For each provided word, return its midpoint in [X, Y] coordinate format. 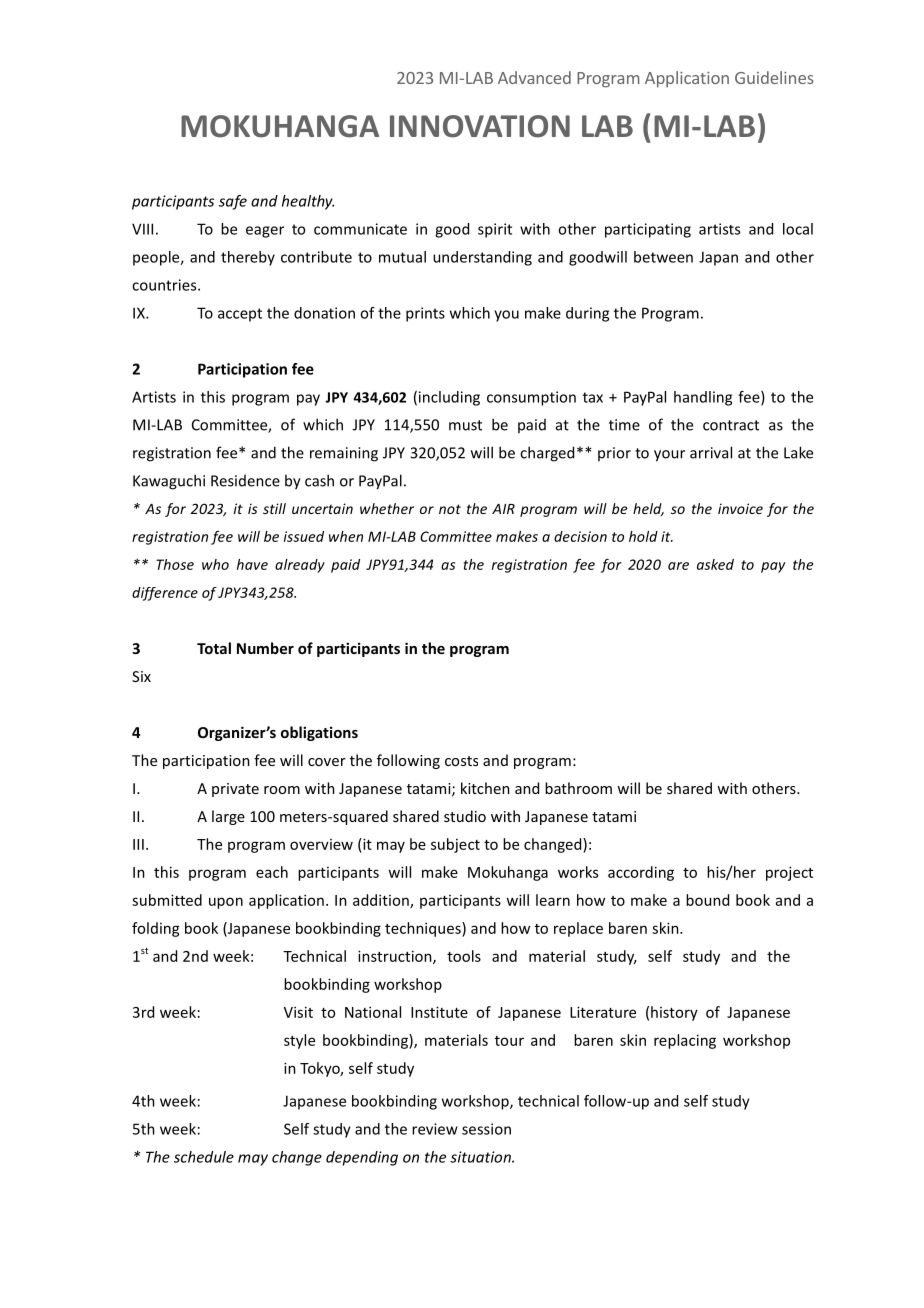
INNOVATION [480, 126]
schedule [204, 1157]
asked [715, 564]
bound [707, 900]
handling [703, 398]
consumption [531, 398]
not [450, 509]
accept [240, 315]
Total [214, 648]
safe [233, 202]
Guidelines [774, 77]
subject [455, 845]
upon [226, 903]
